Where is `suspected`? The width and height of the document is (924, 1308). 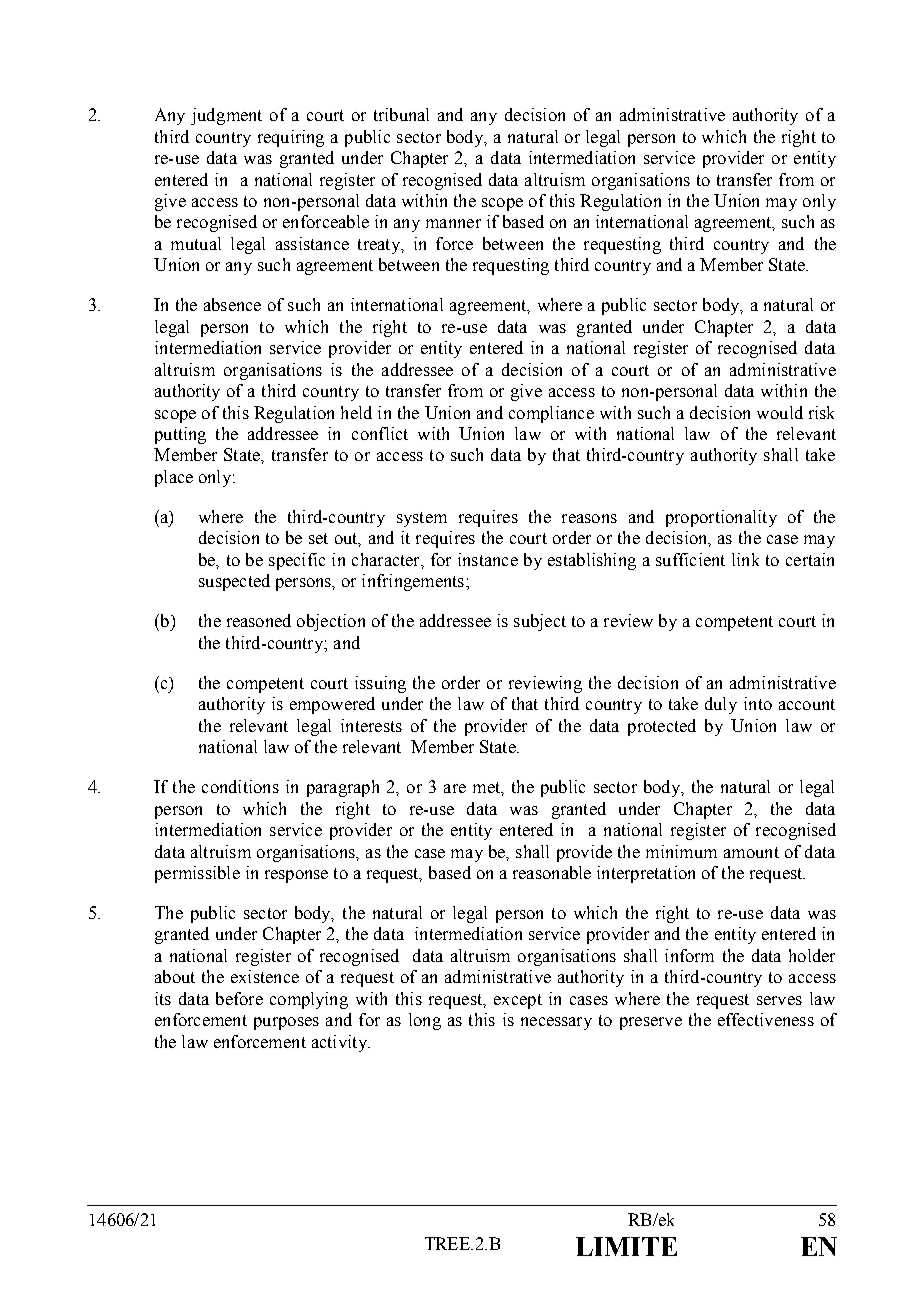 suspected is located at coordinates (234, 582).
